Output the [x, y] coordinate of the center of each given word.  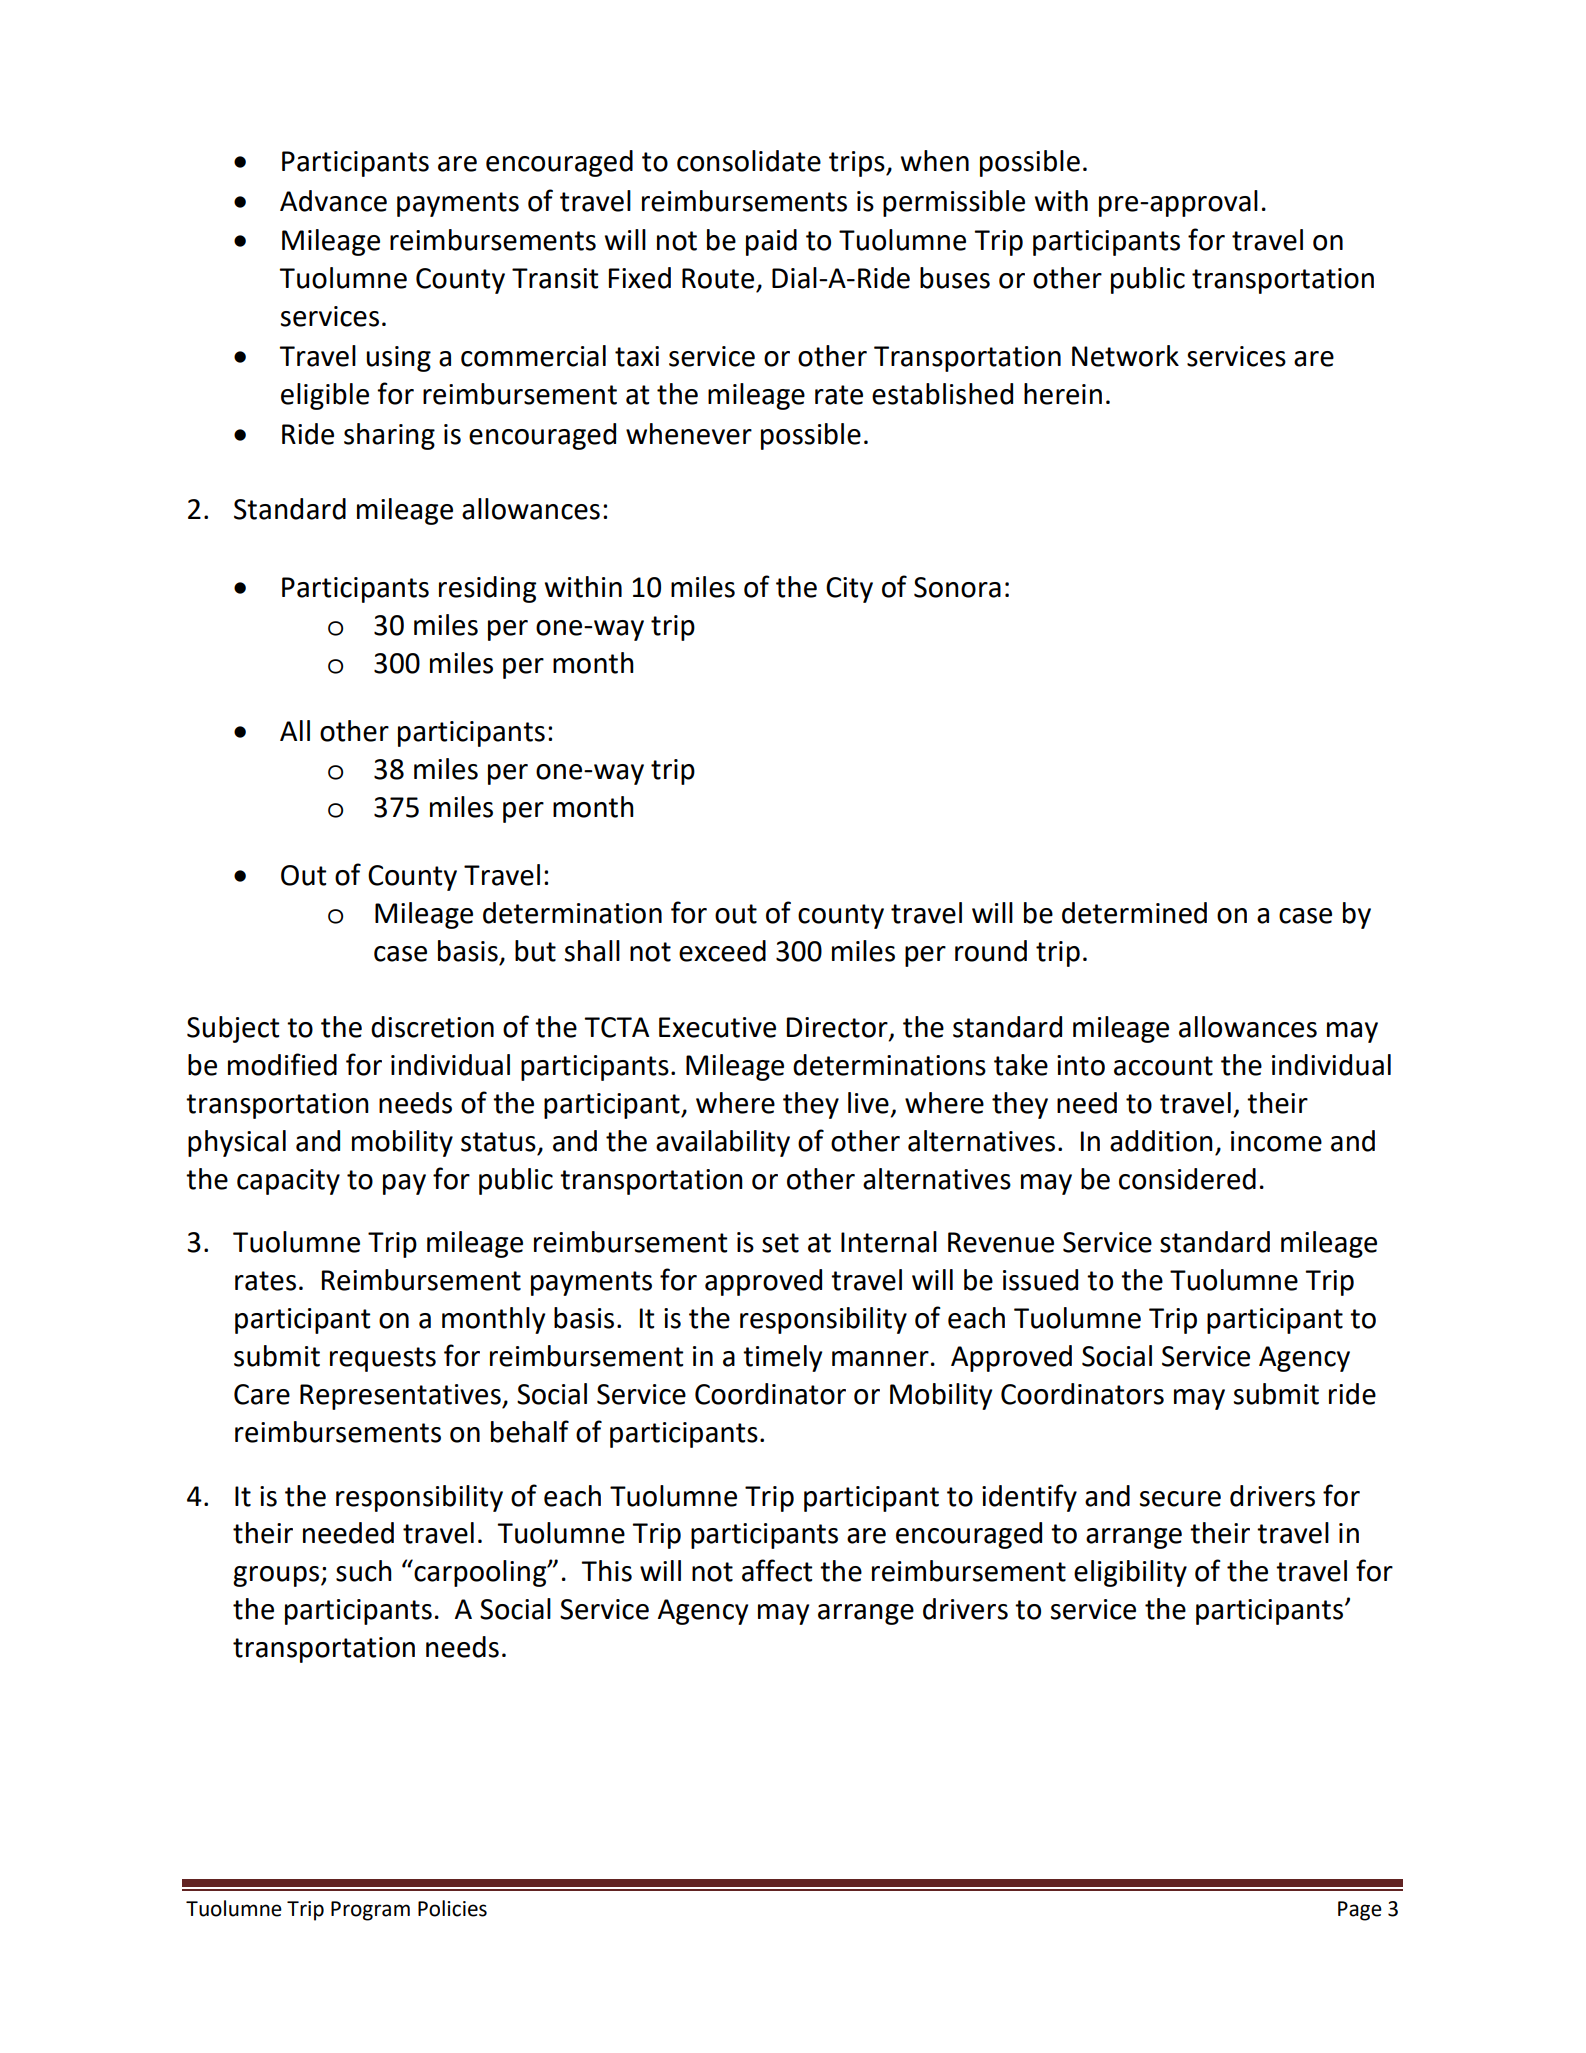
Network [1125, 356]
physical [237, 1143]
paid [771, 242]
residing [487, 589]
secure [1180, 1499]
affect [777, 1570]
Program [370, 1911]
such [364, 1571]
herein [1063, 394]
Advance [333, 201]
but [535, 951]
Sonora [957, 587]
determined [1134, 913]
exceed [722, 951]
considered [1187, 1179]
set [780, 1243]
